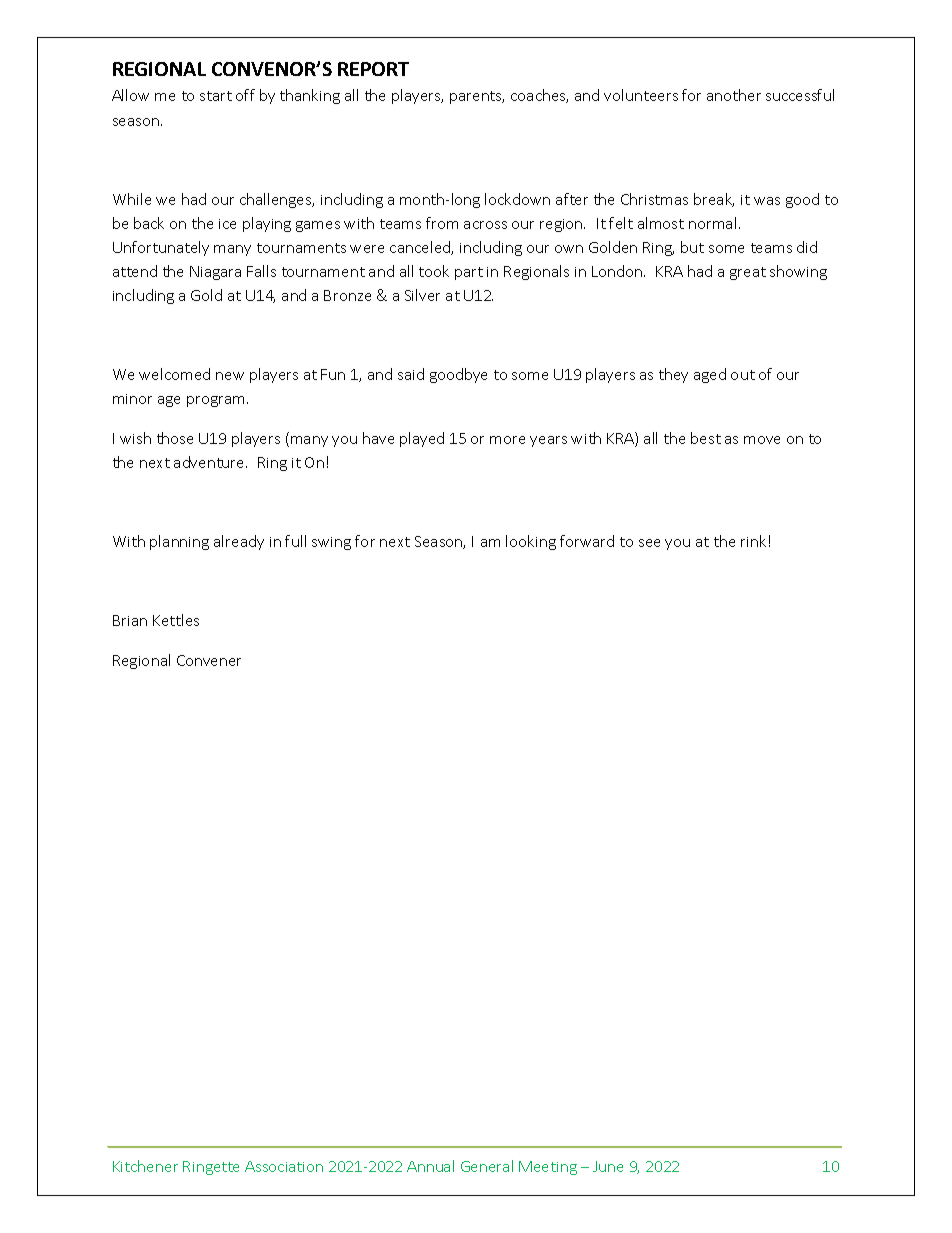  I want to click on Brian, so click(130, 620).
